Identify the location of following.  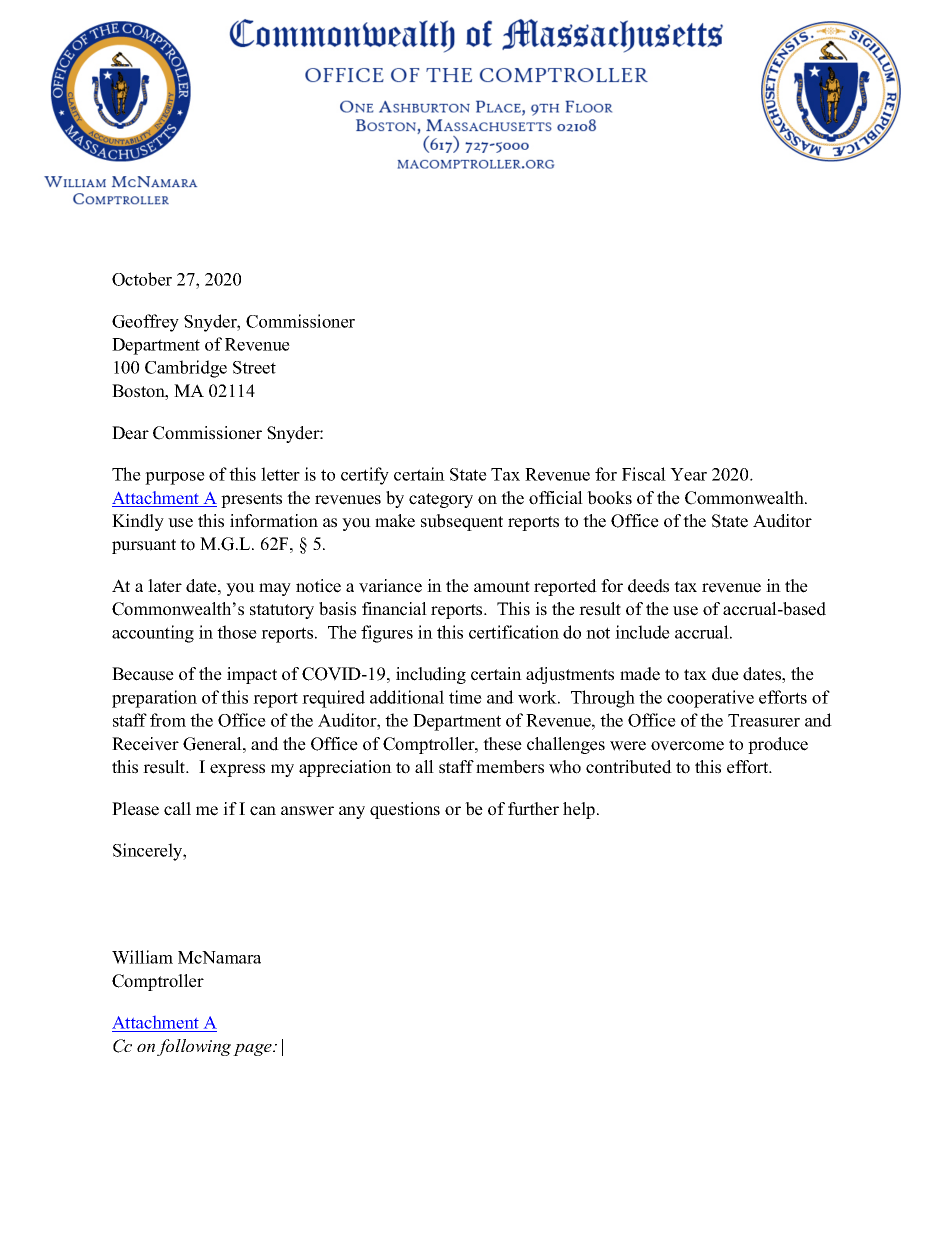
(194, 1047).
